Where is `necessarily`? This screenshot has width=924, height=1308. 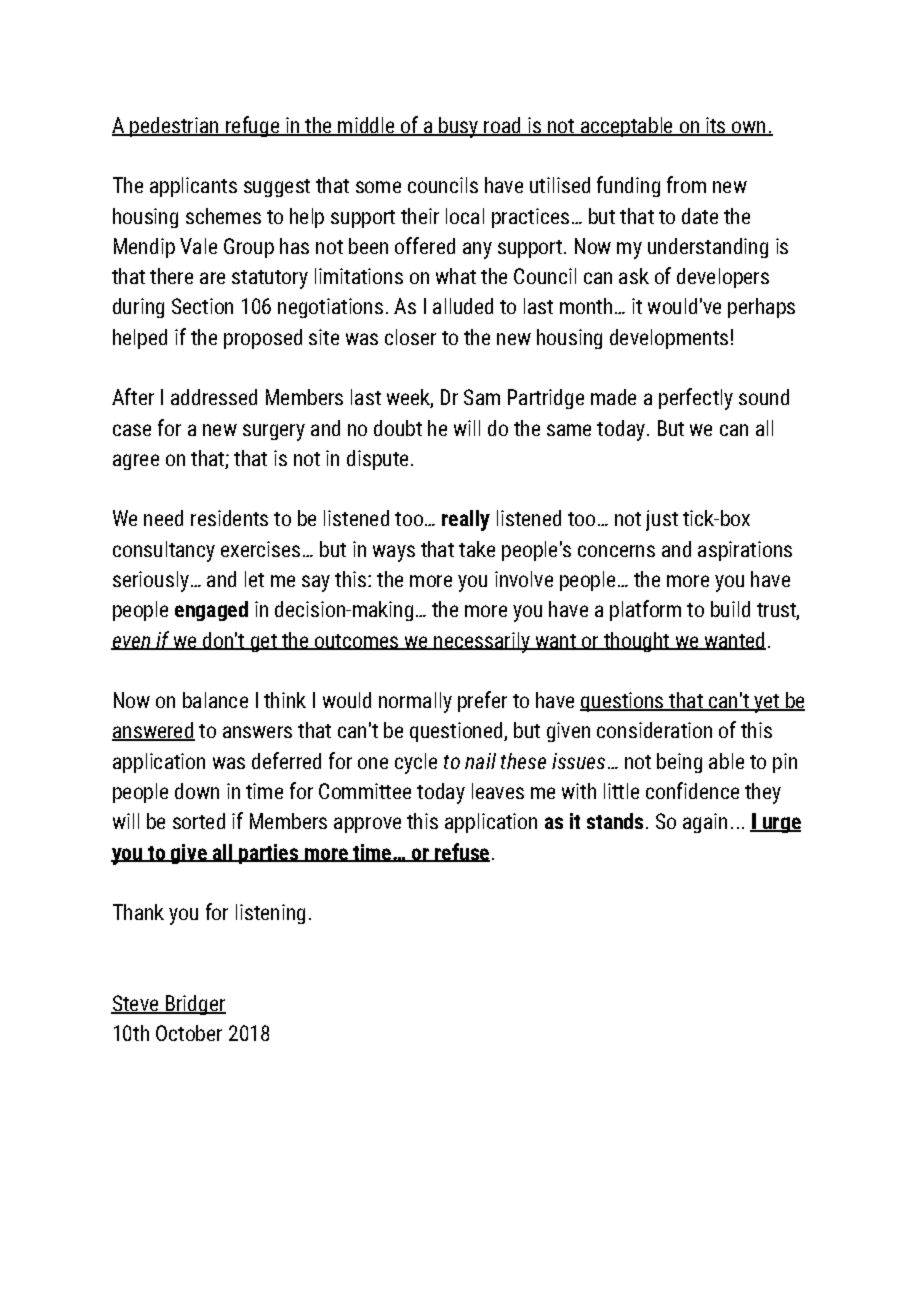
necessarily is located at coordinates (482, 642).
